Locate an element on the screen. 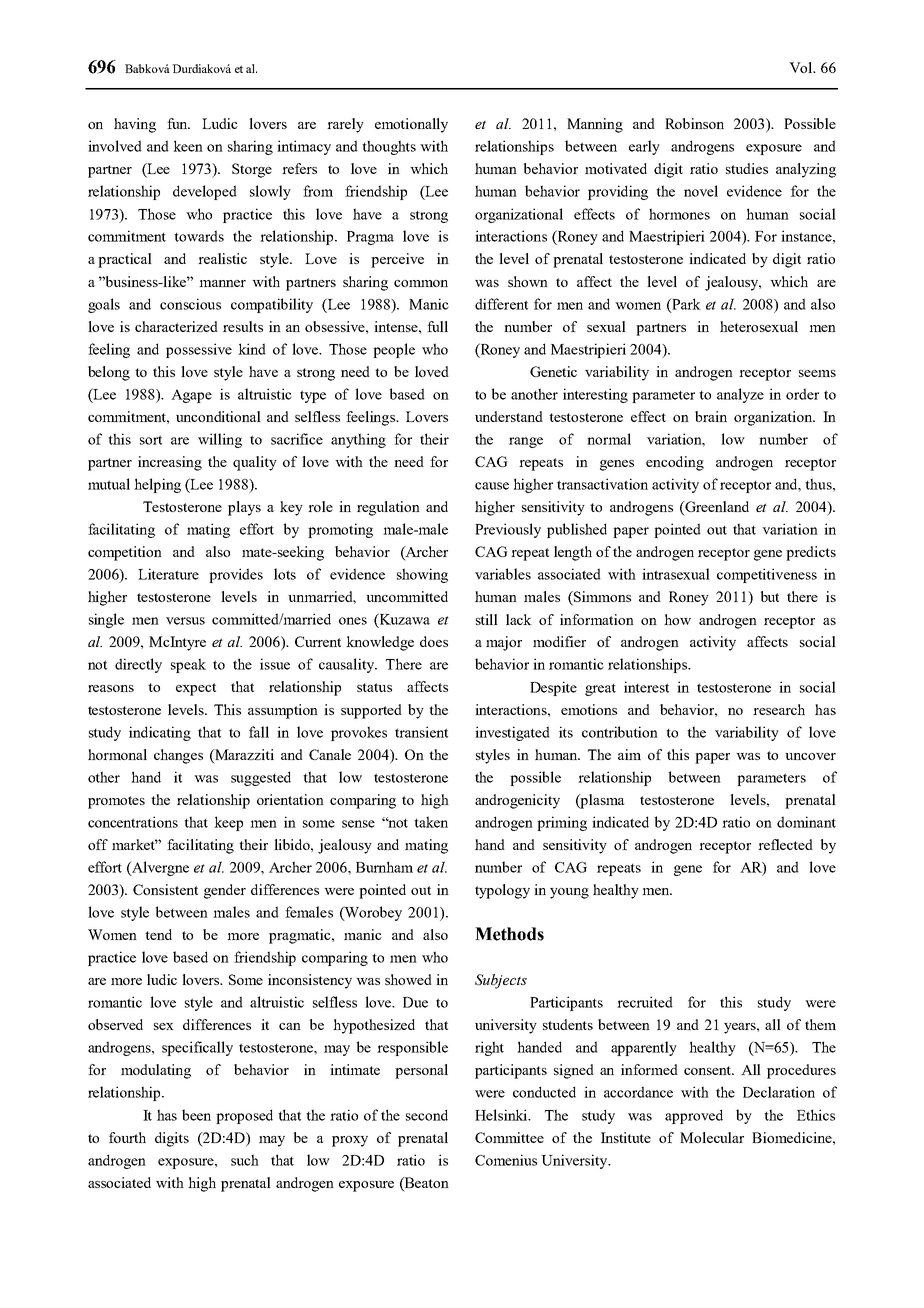 This screenshot has width=924, height=1308. competitiveness is located at coordinates (767, 575).
